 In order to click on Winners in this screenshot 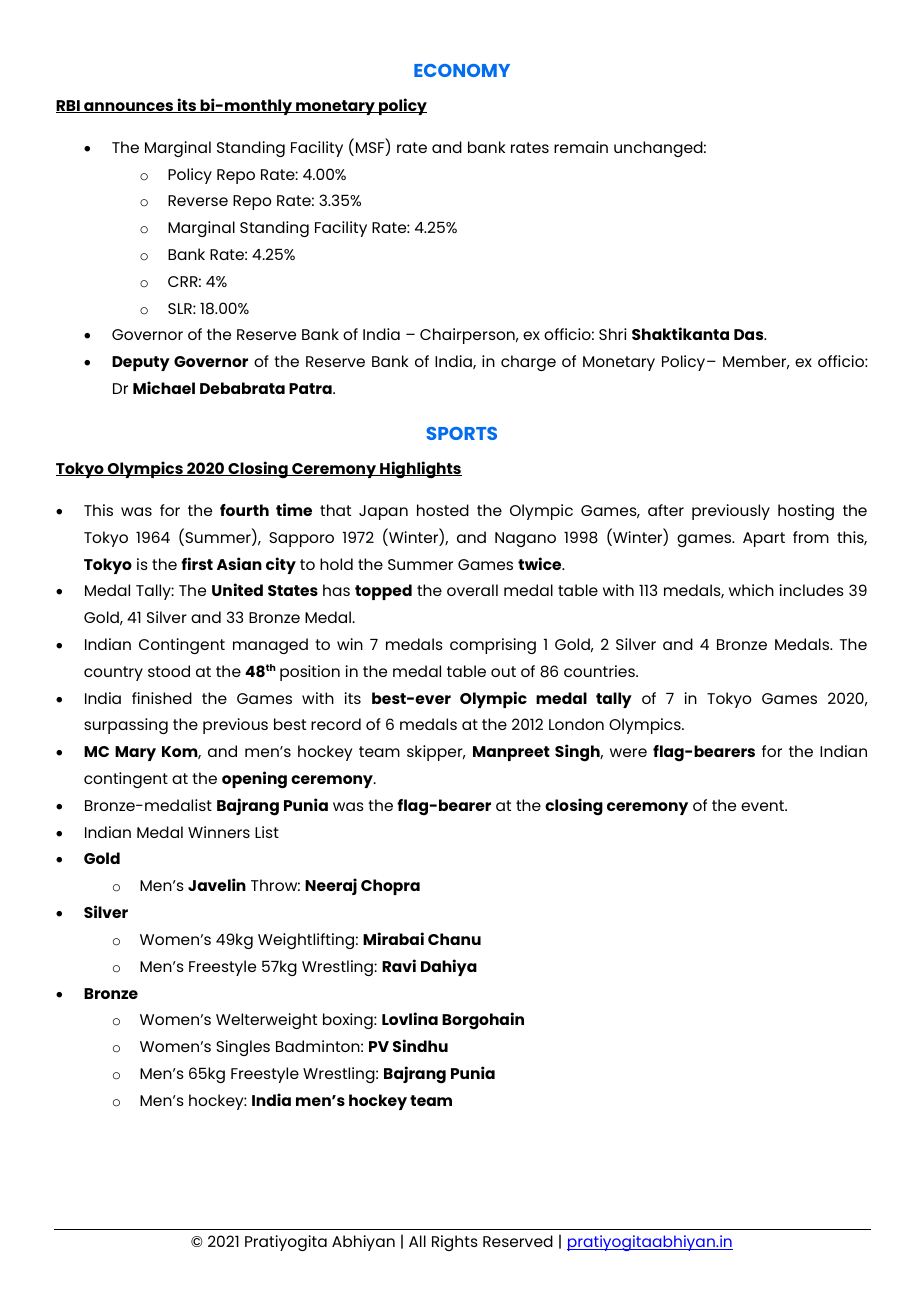, I will do `click(219, 832)`.
